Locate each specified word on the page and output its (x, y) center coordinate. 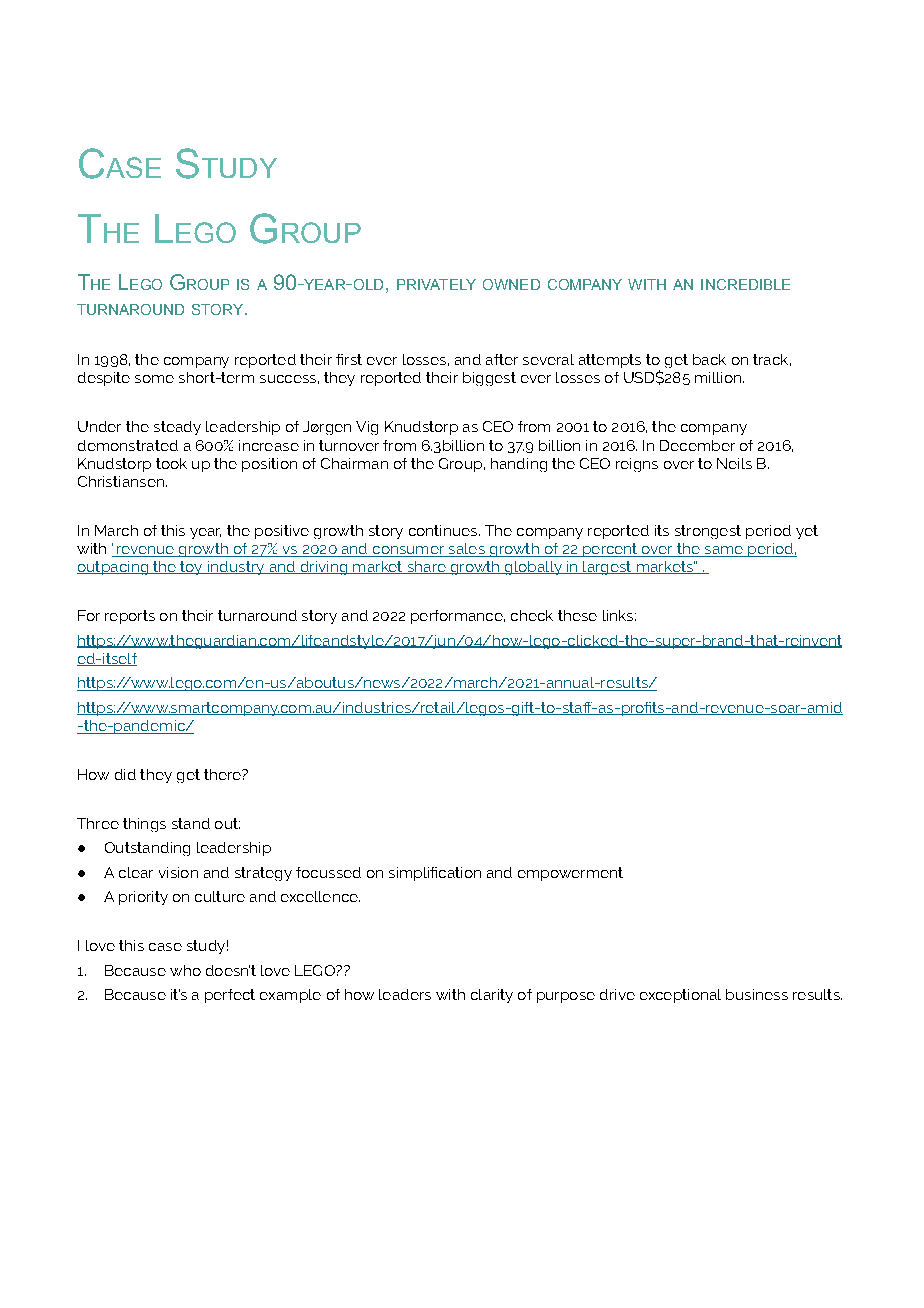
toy (191, 568)
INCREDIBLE (745, 284)
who (185, 970)
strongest (708, 532)
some (154, 379)
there (223, 774)
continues (444, 530)
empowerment (570, 874)
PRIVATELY (436, 284)
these (577, 615)
